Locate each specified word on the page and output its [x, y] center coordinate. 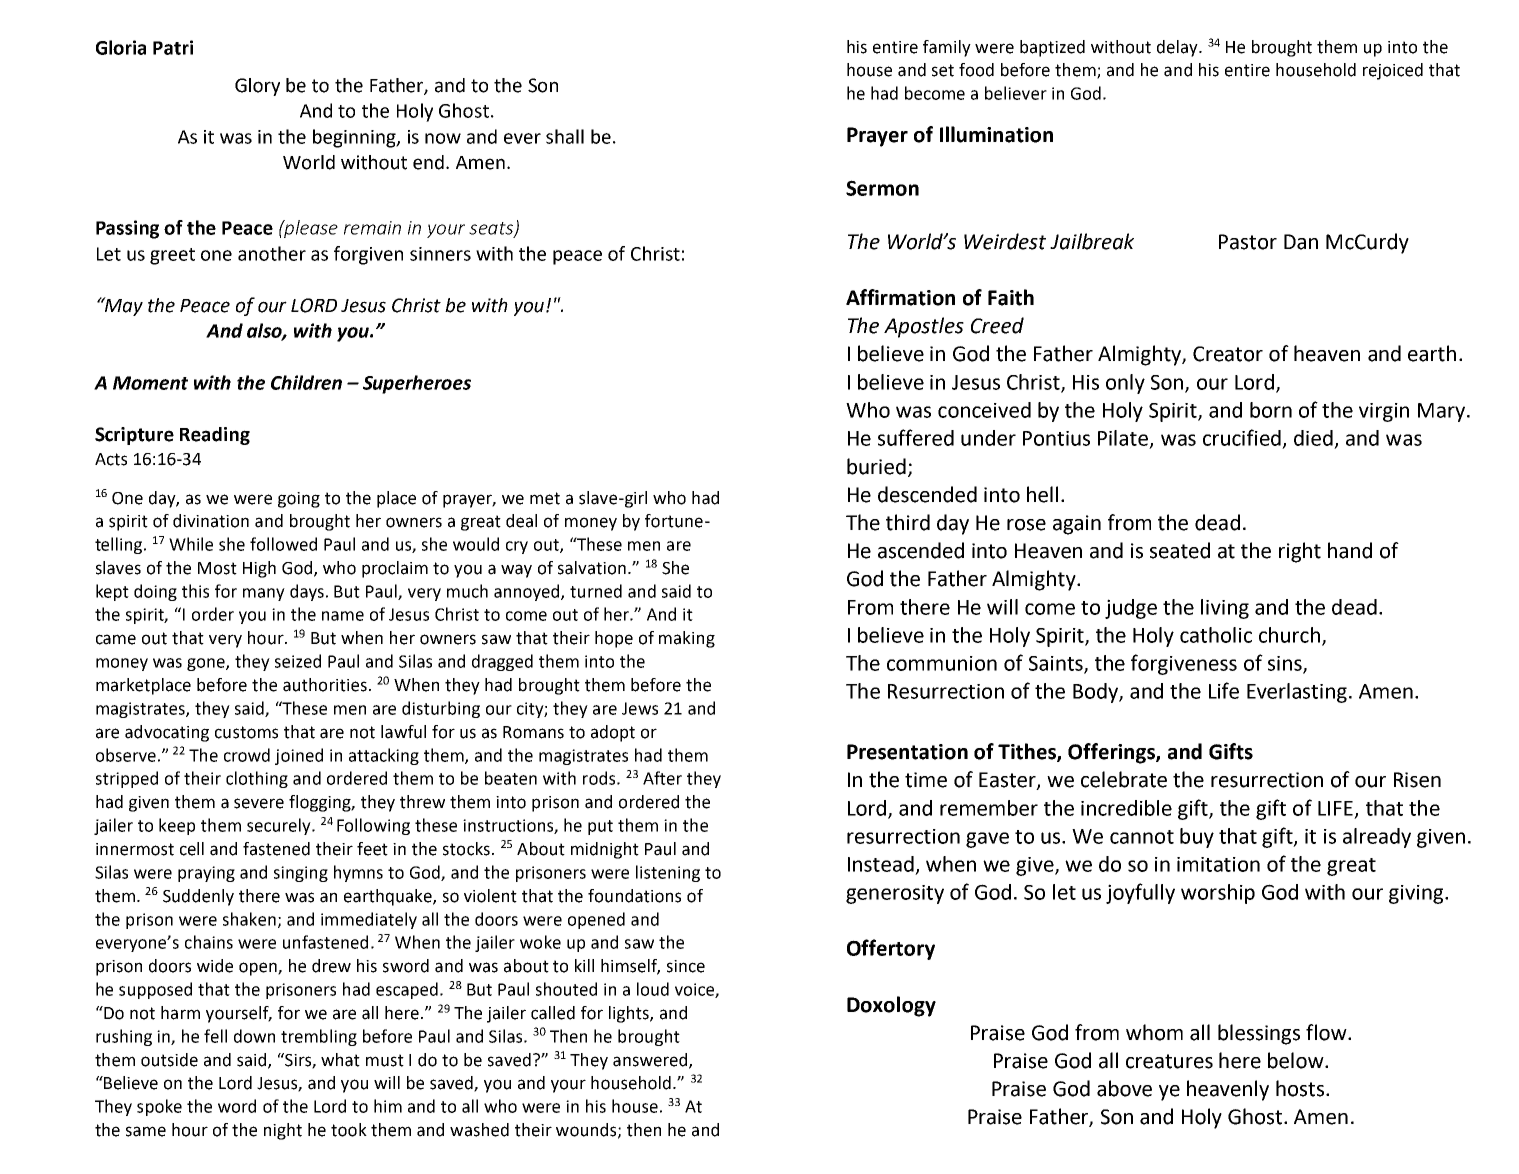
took [349, 1130]
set [943, 70]
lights [630, 1014]
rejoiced [1393, 71]
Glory [257, 87]
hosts [1301, 1088]
